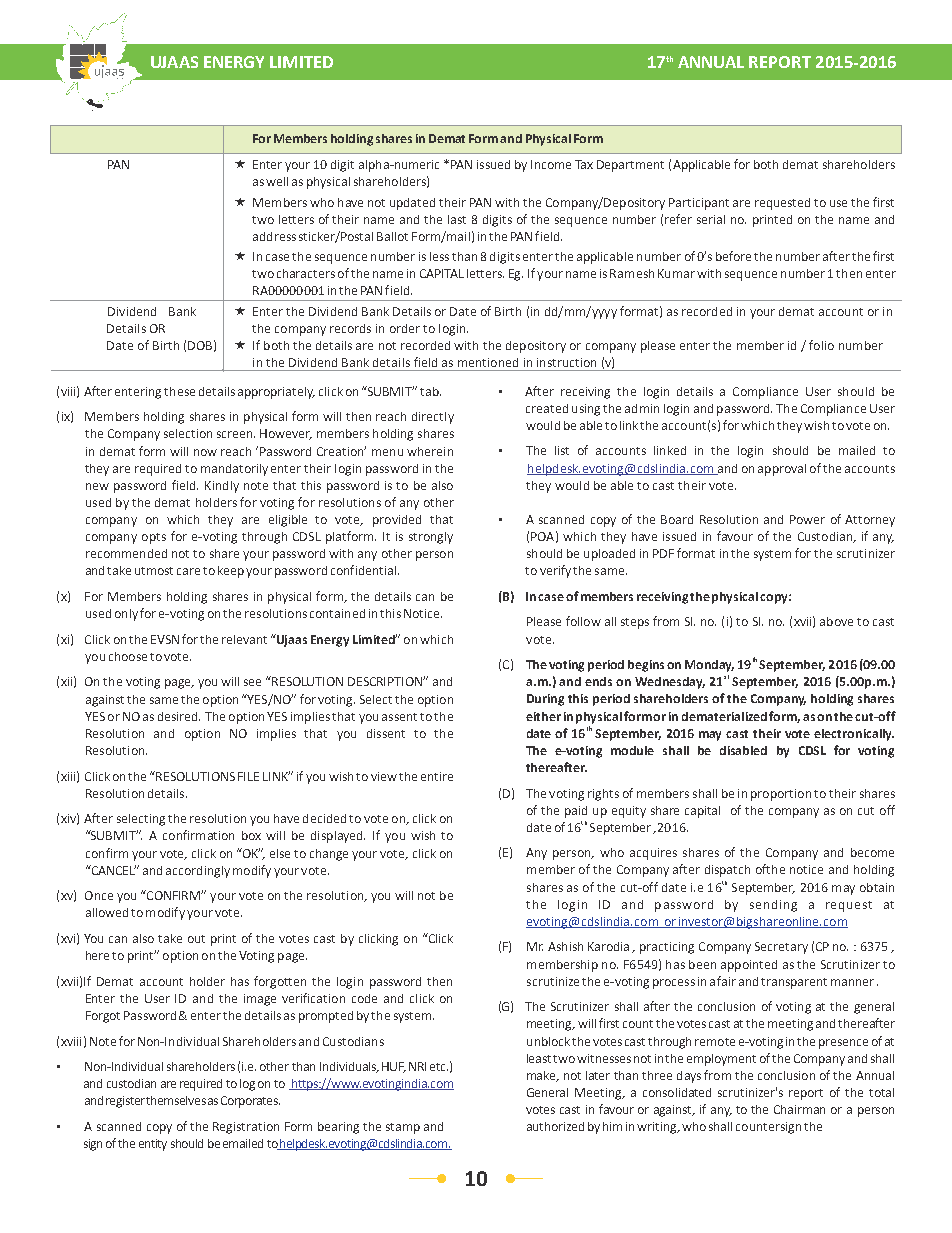 The image size is (952, 1233). Describe the element at coordinates (555, 1126) in the document. I see `authorized` at that location.
